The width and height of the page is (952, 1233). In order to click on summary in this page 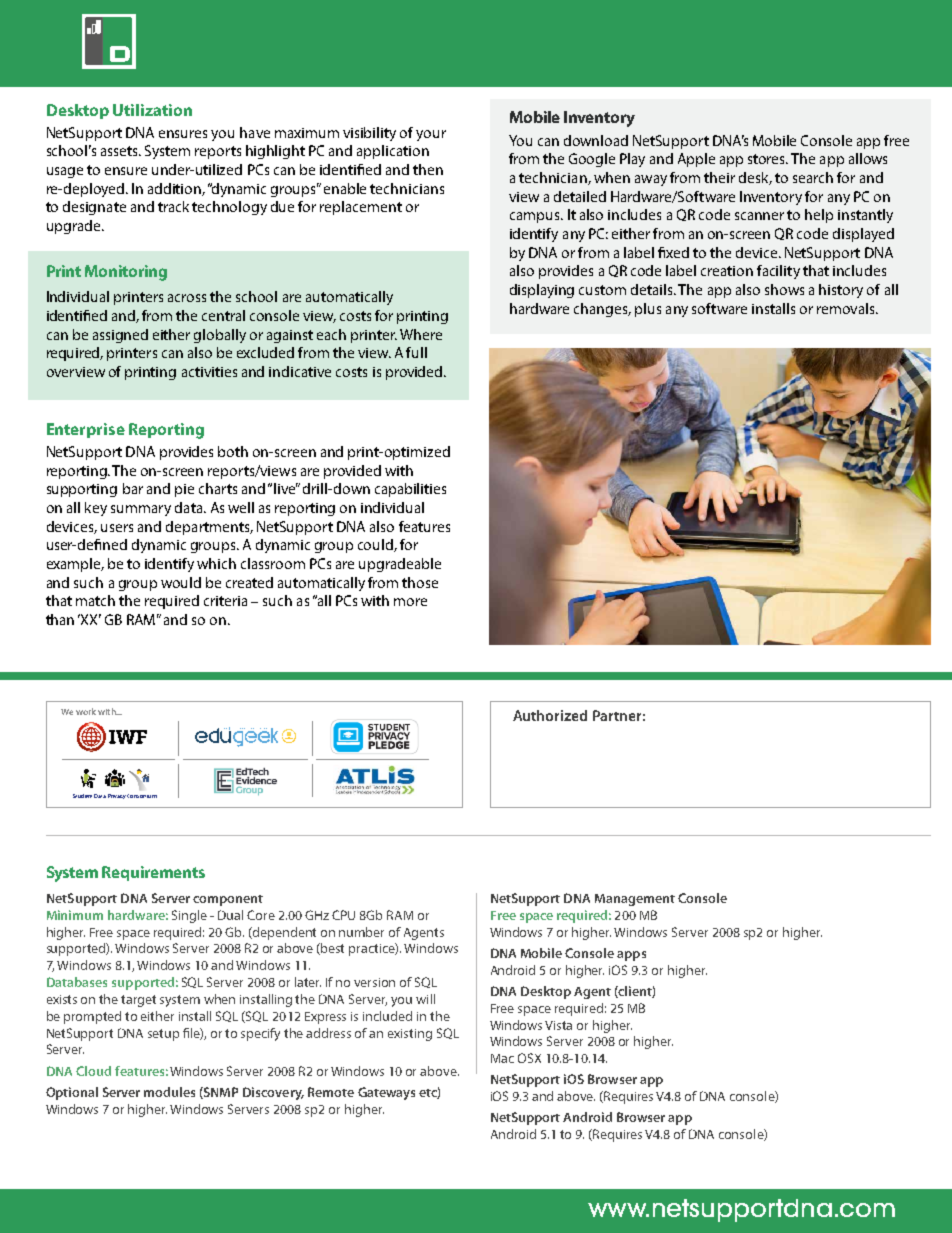, I will do `click(141, 510)`.
